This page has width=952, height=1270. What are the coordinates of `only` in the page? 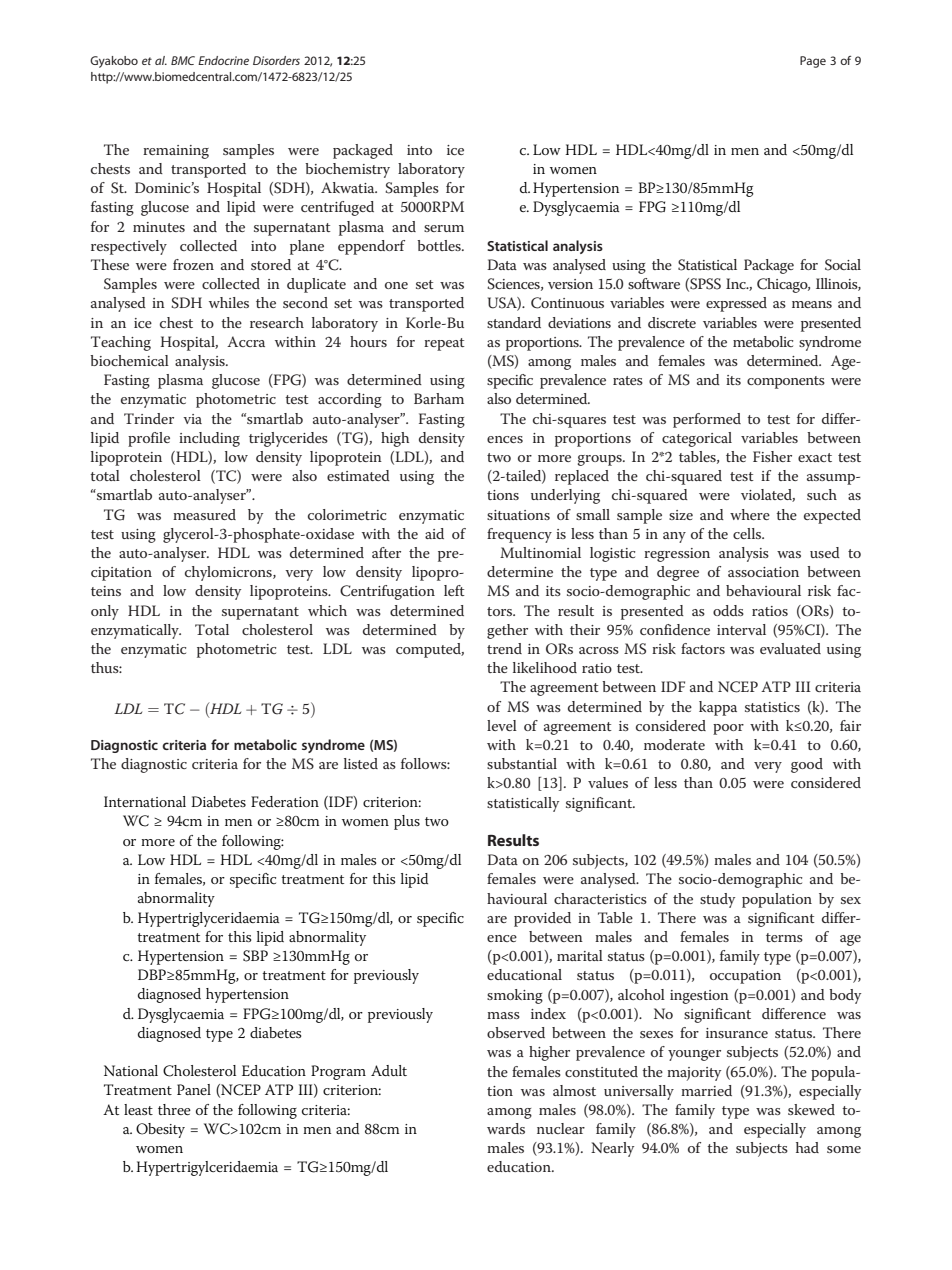 It's located at (105, 612).
